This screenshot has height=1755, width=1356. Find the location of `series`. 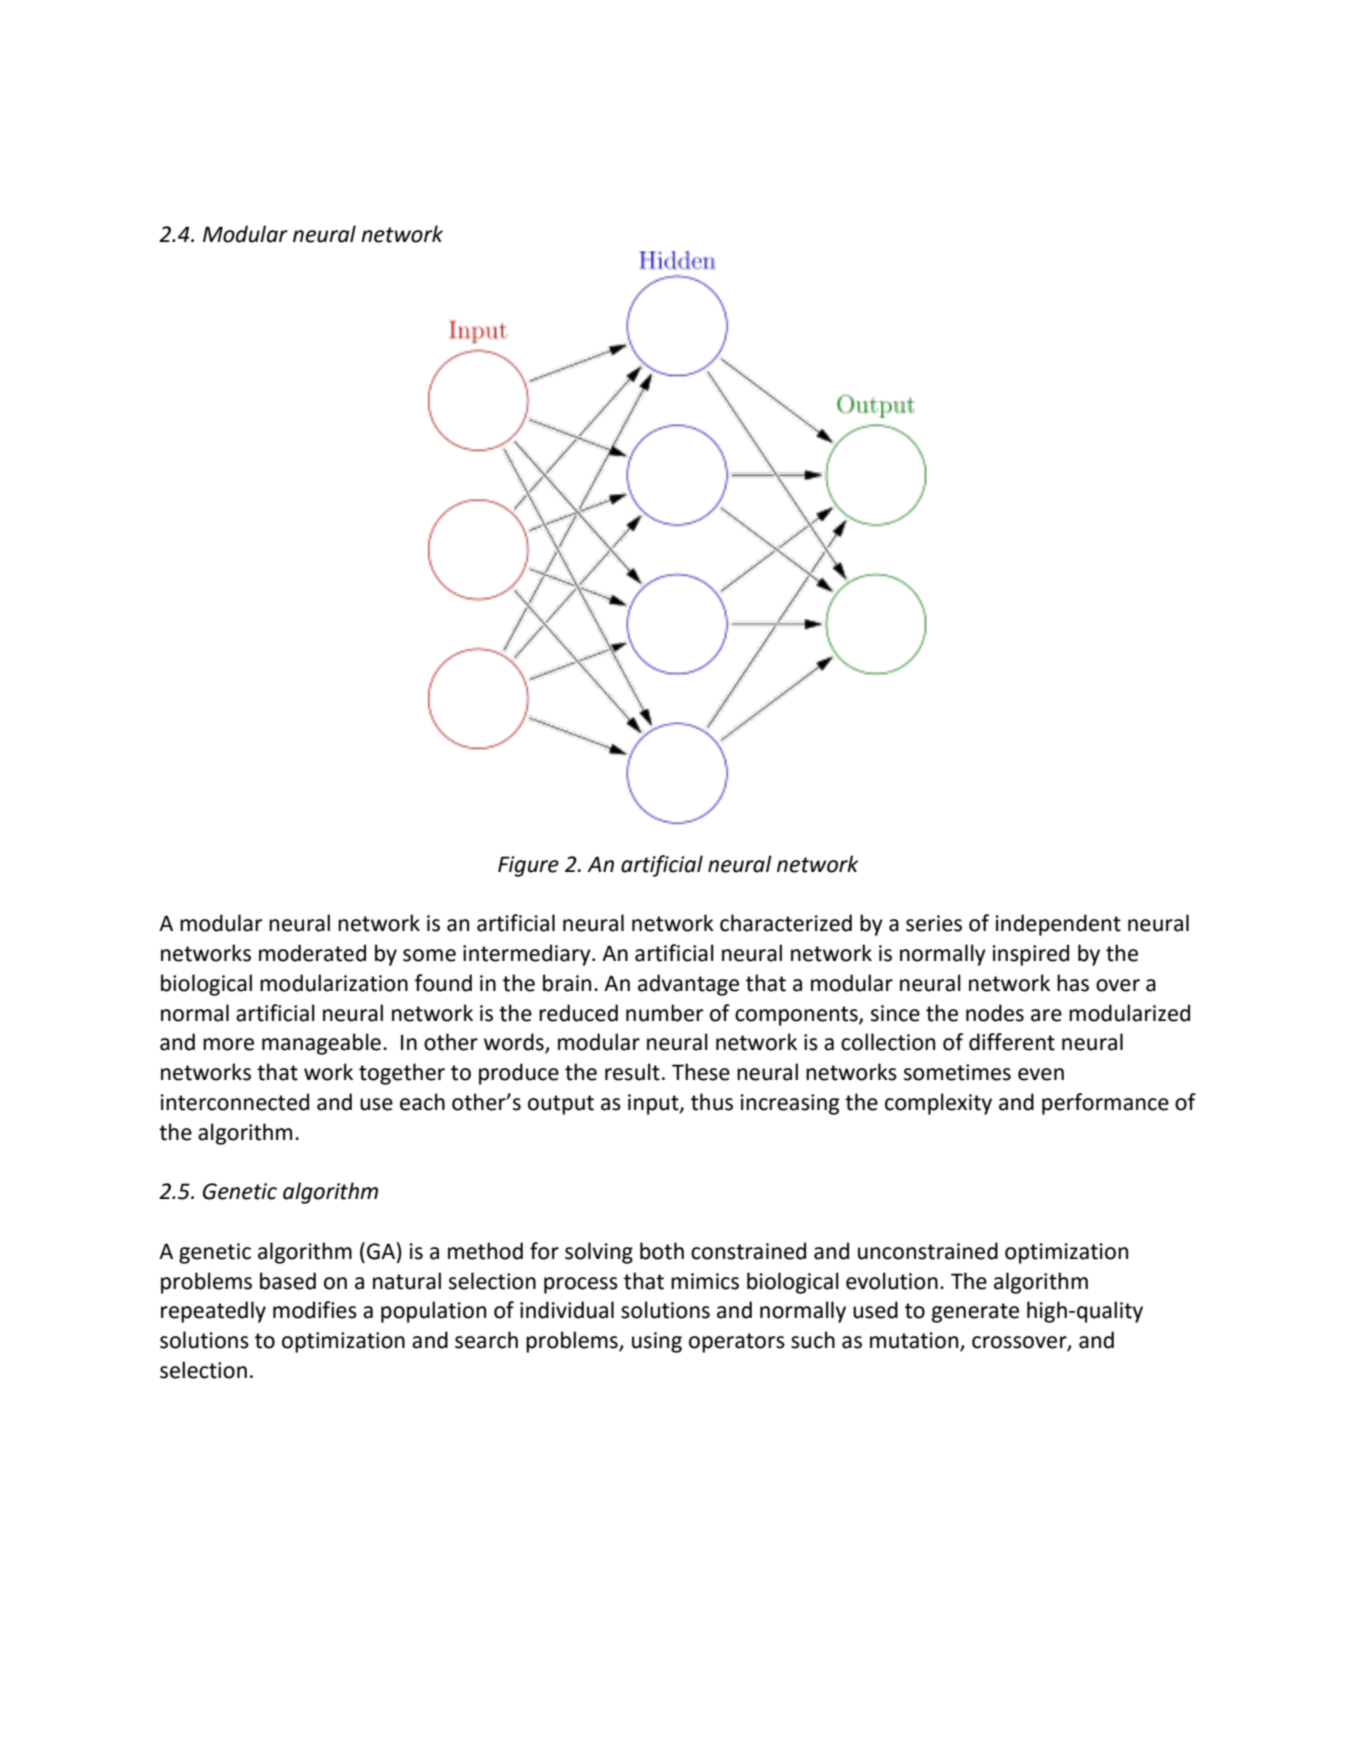

series is located at coordinates (934, 923).
